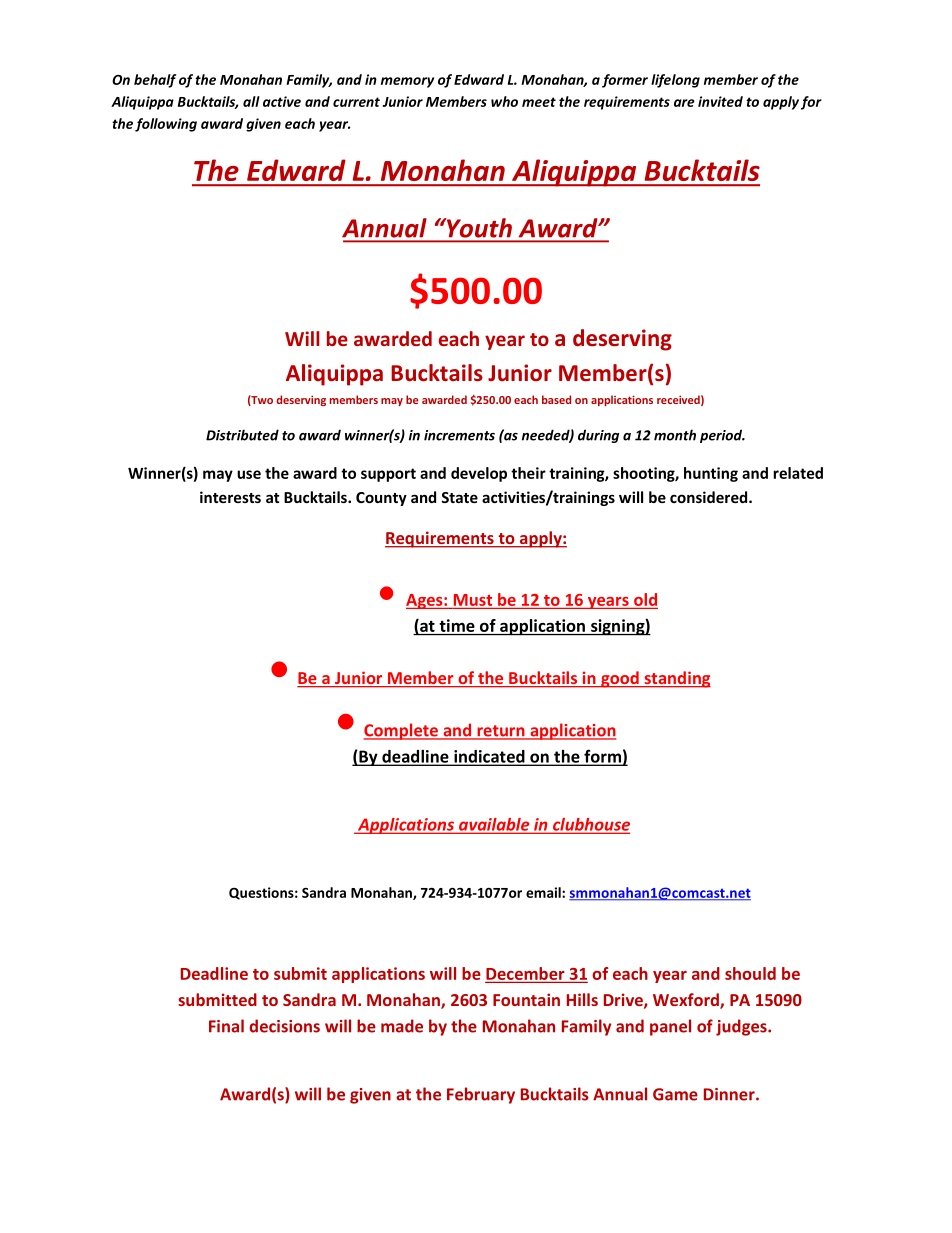 The width and height of the screenshot is (952, 1233). I want to click on month, so click(675, 435).
